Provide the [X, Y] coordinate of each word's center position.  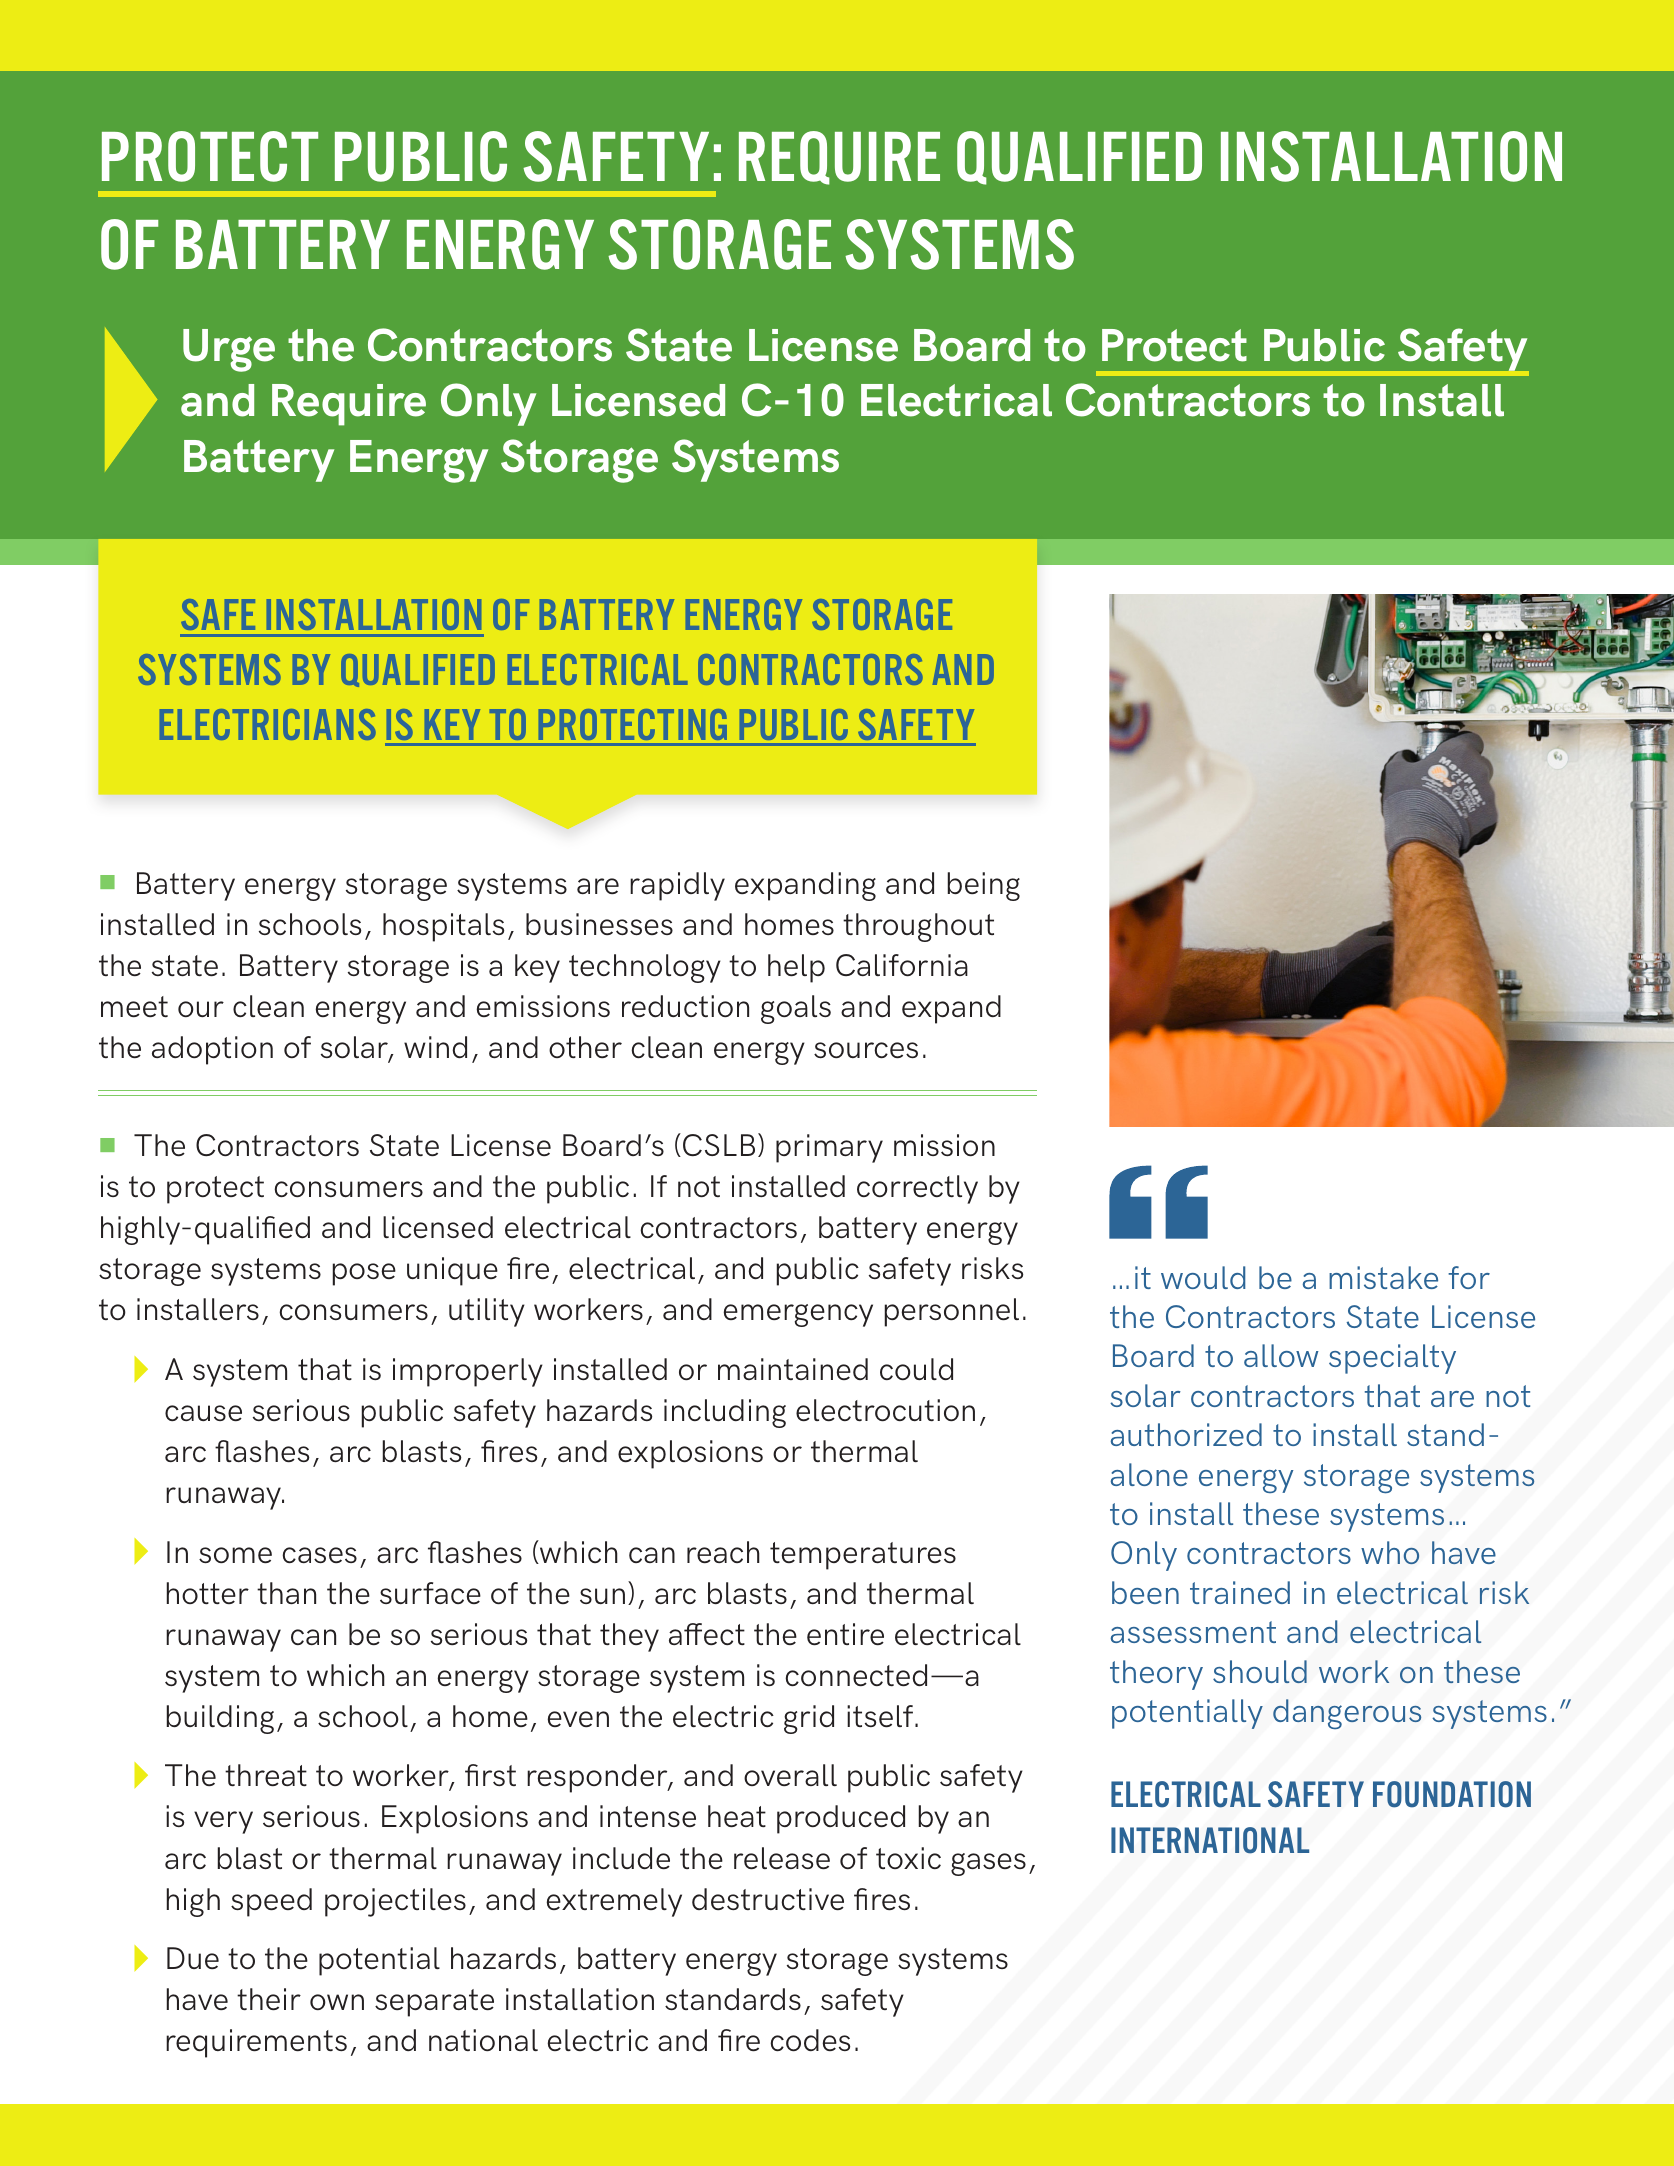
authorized [1186, 1434]
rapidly [677, 886]
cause [203, 1413]
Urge [229, 350]
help [796, 968]
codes [810, 2040]
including [725, 1413]
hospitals [443, 927]
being [984, 886]
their [269, 1999]
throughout [918, 927]
